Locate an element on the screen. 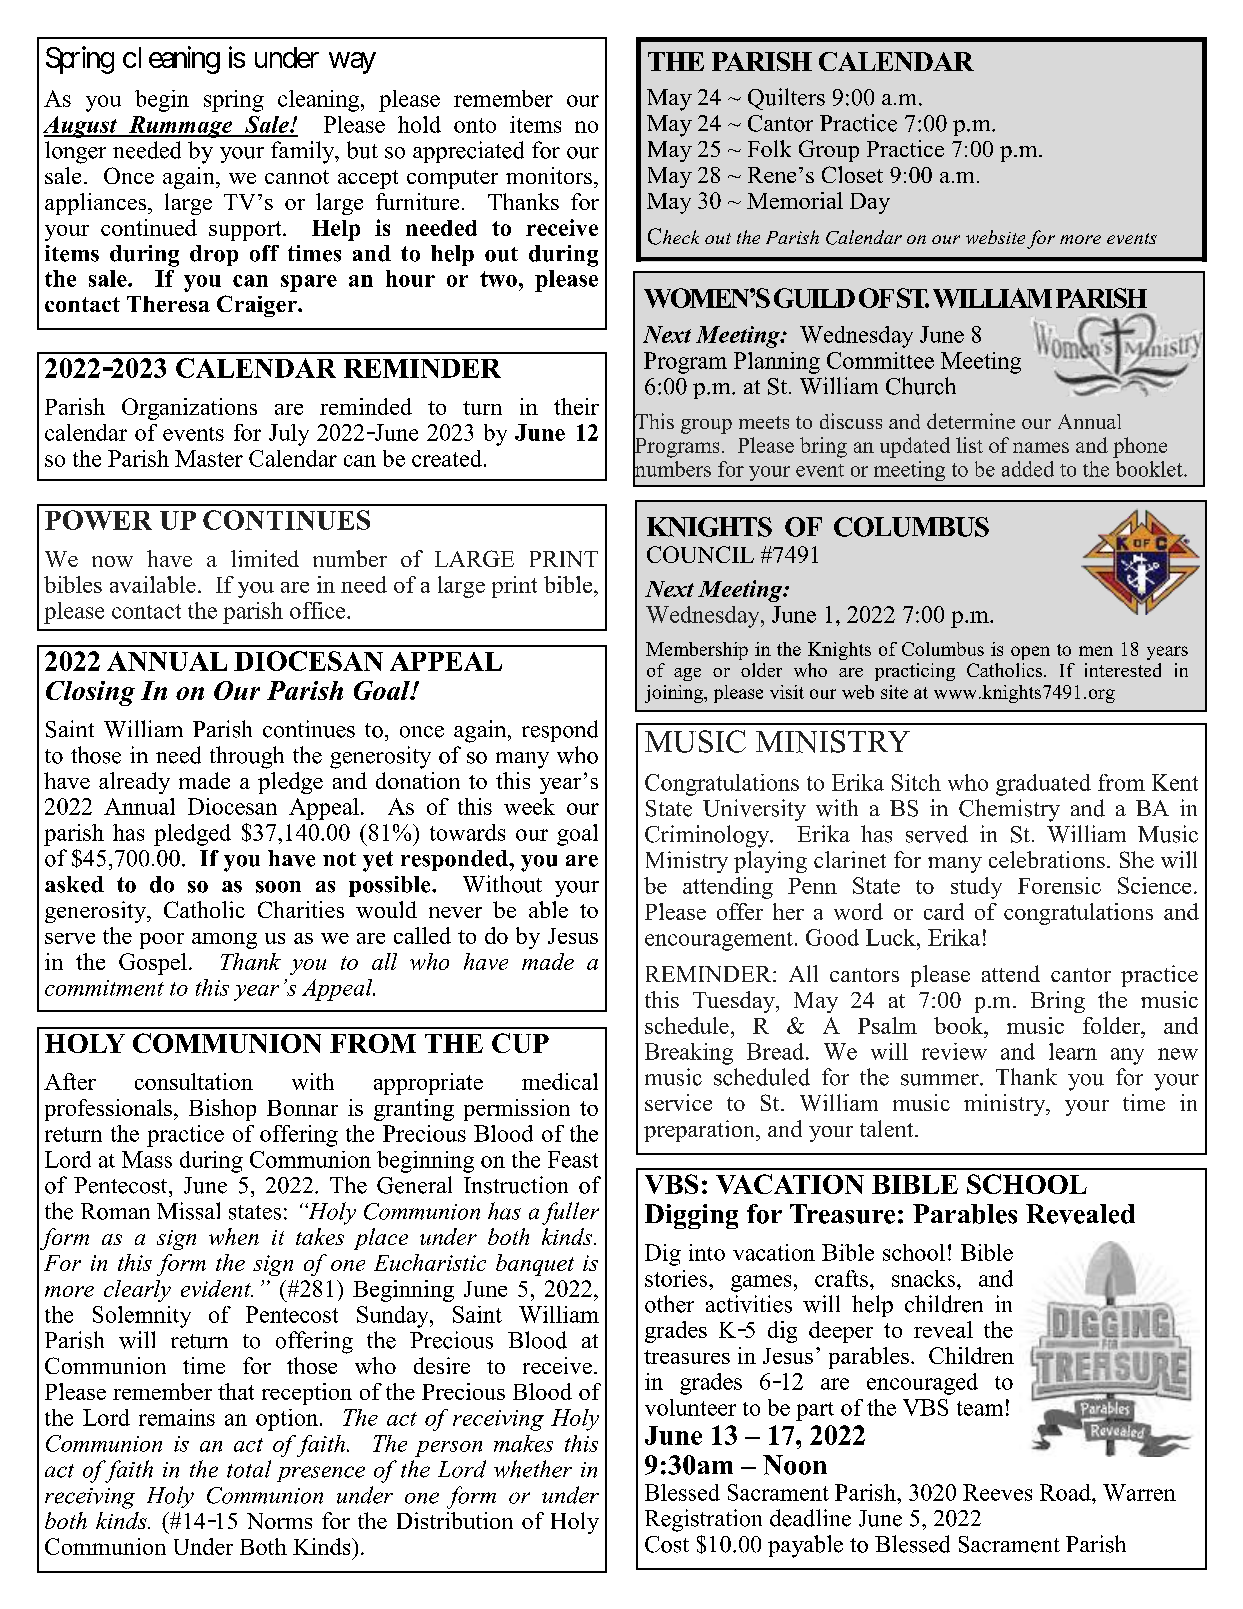  Mass is located at coordinates (147, 1159).
